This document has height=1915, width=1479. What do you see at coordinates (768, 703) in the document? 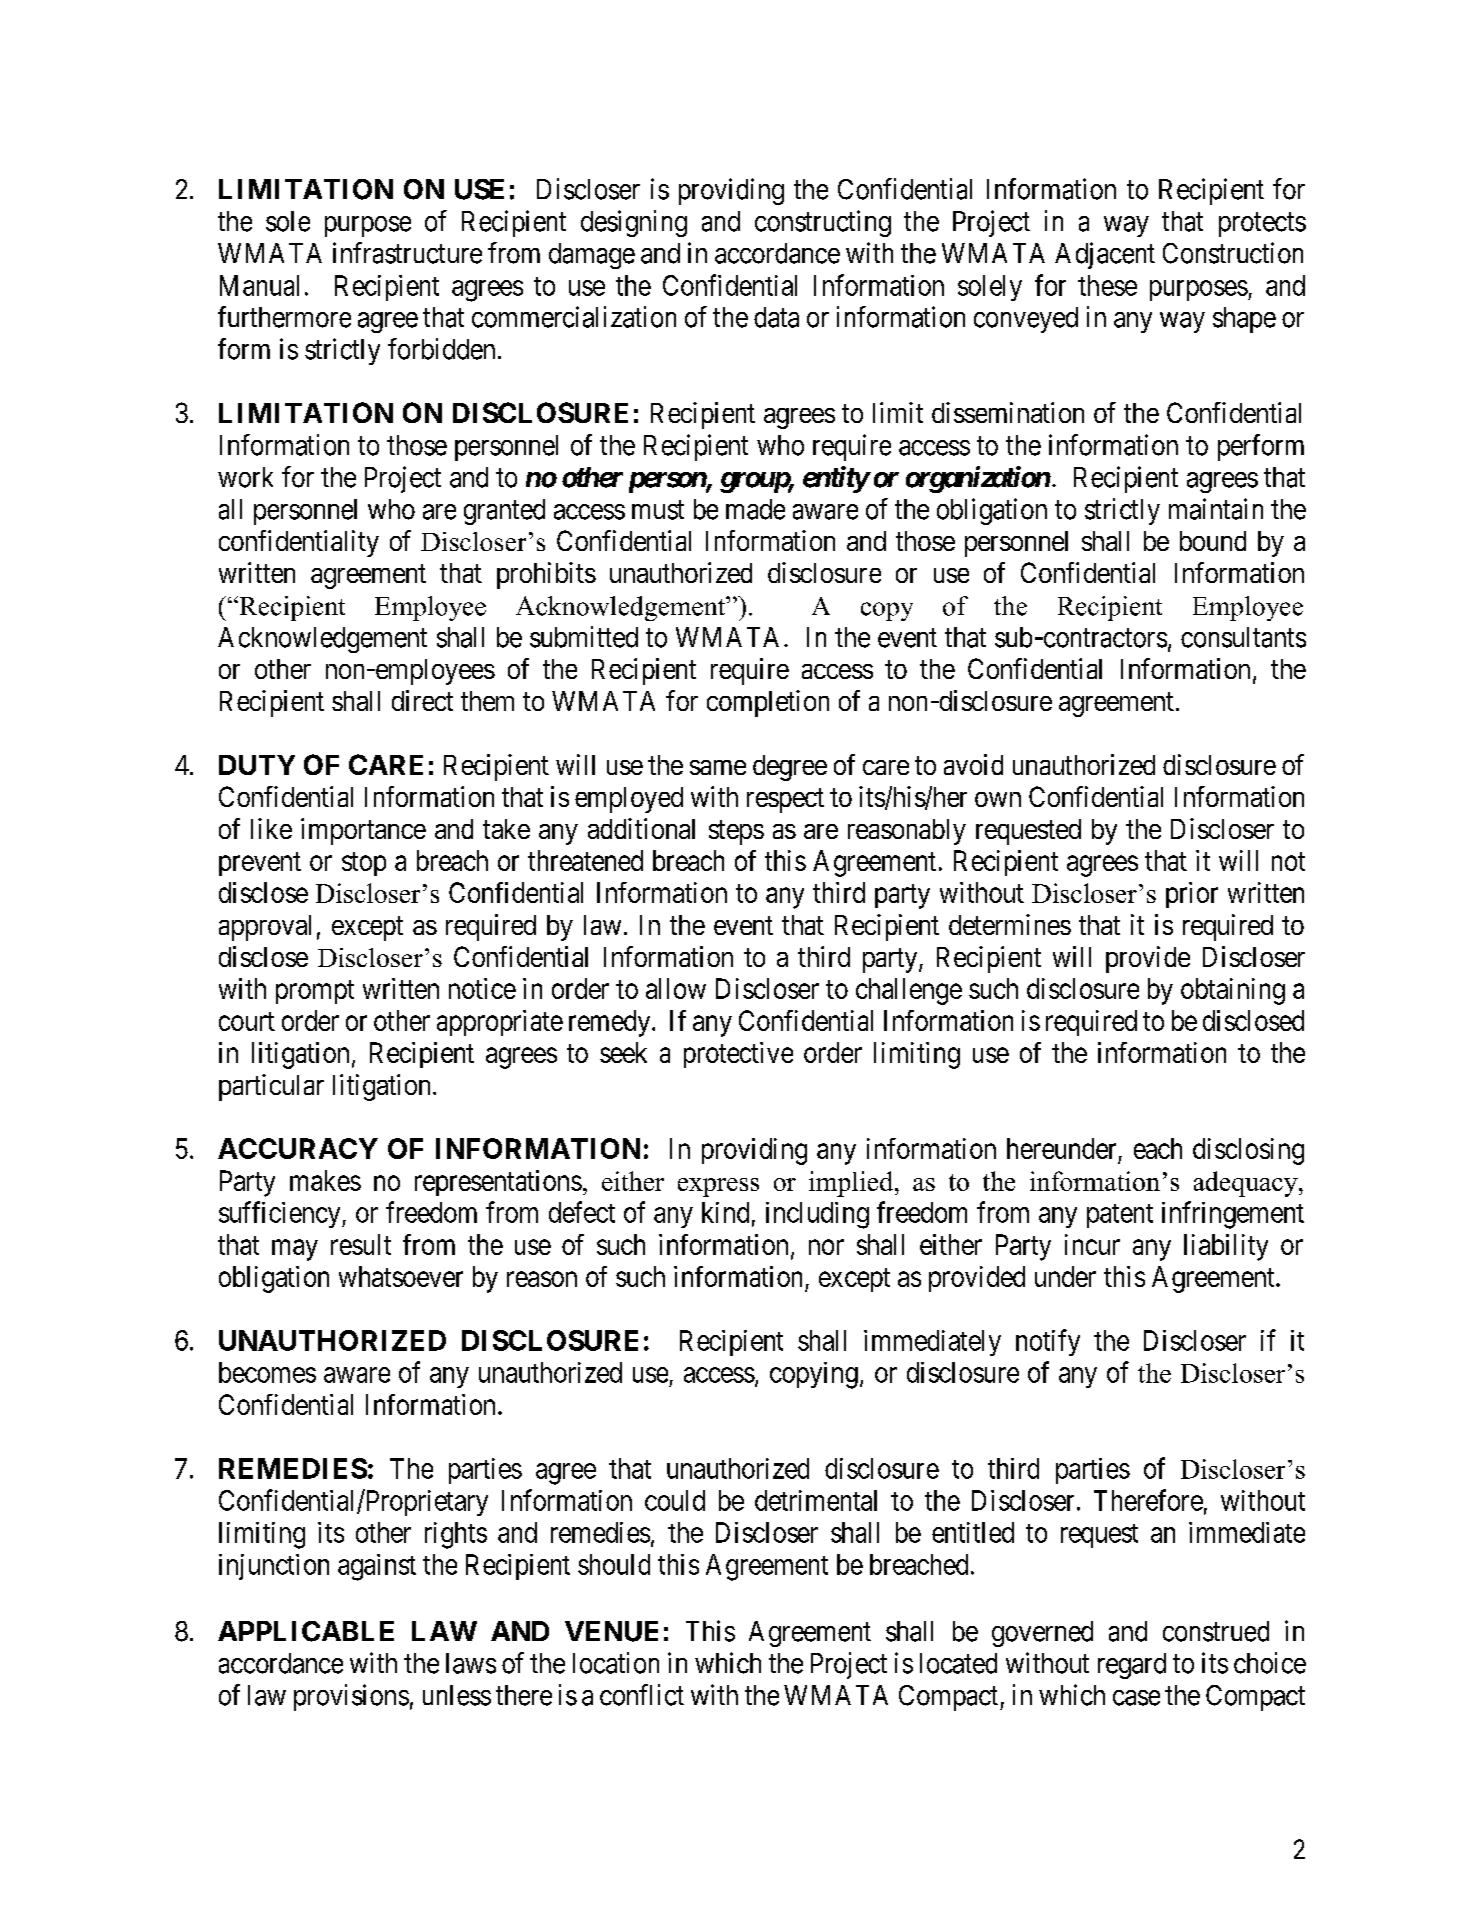
I see `completion` at bounding box center [768, 703].
